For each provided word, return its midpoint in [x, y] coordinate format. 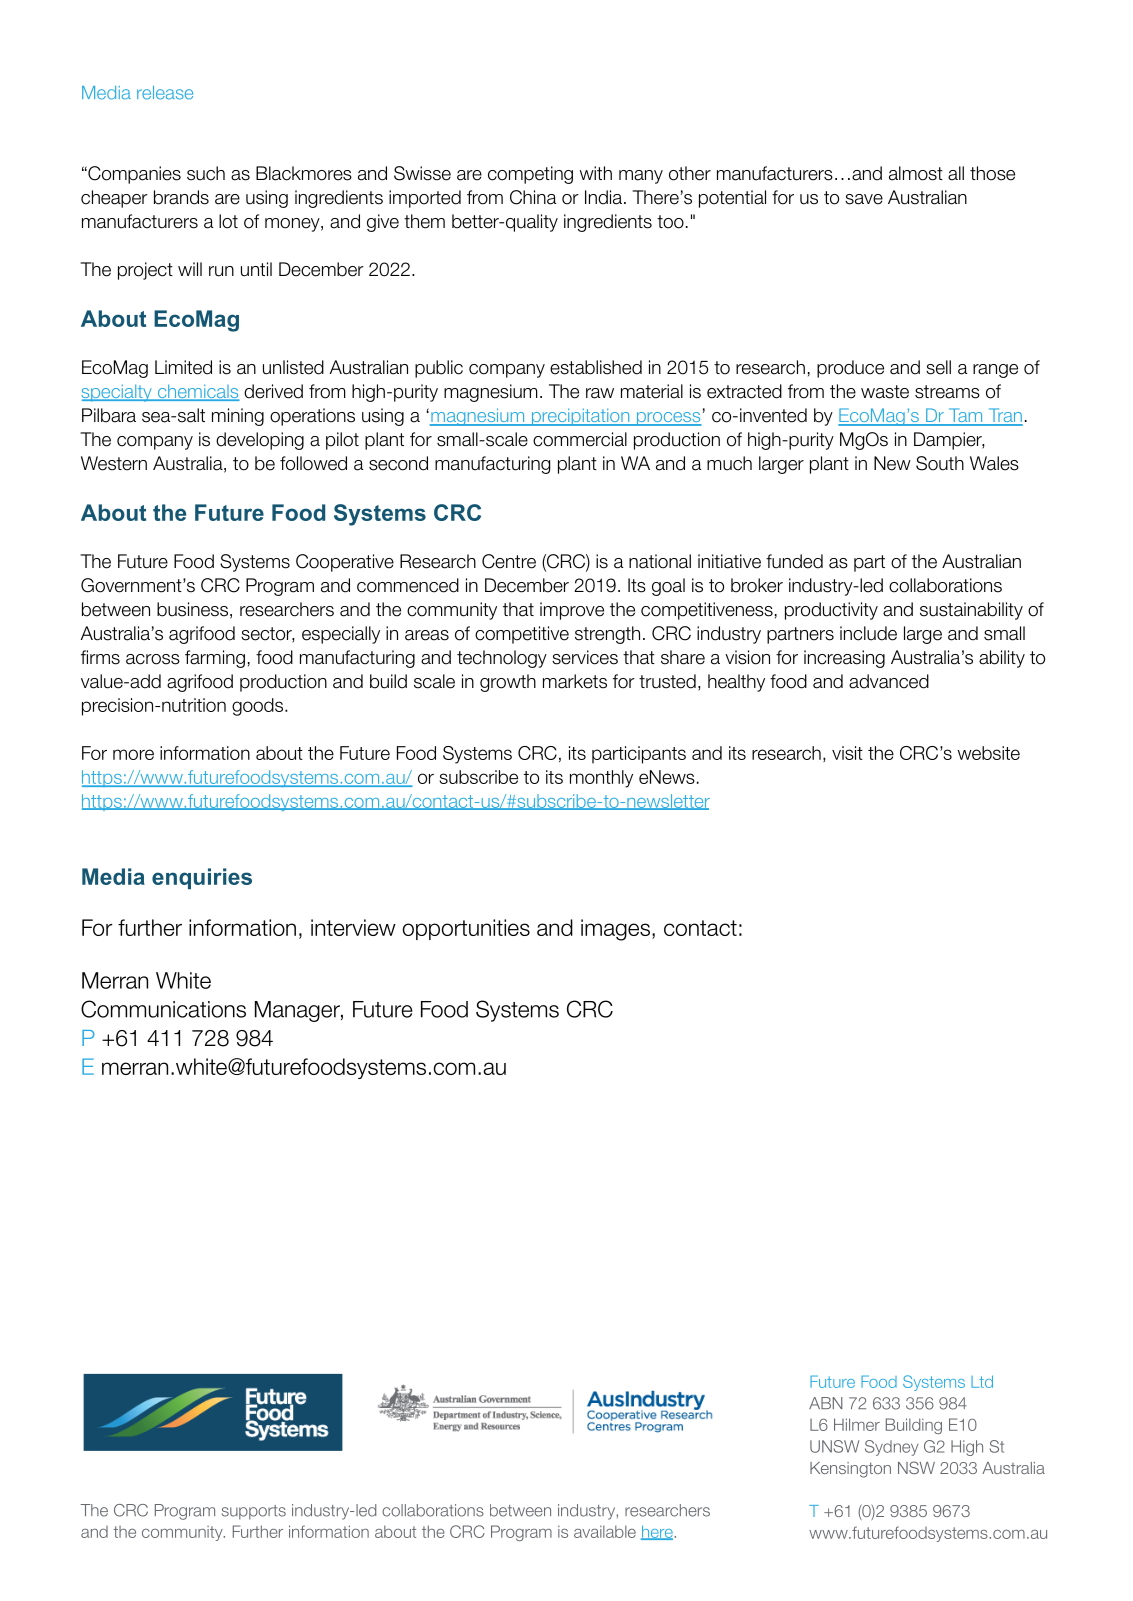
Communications [163, 1009]
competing [530, 175]
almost [916, 173]
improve [572, 611]
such [206, 173]
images [615, 930]
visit [847, 753]
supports [254, 1512]
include [868, 633]
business [192, 609]
